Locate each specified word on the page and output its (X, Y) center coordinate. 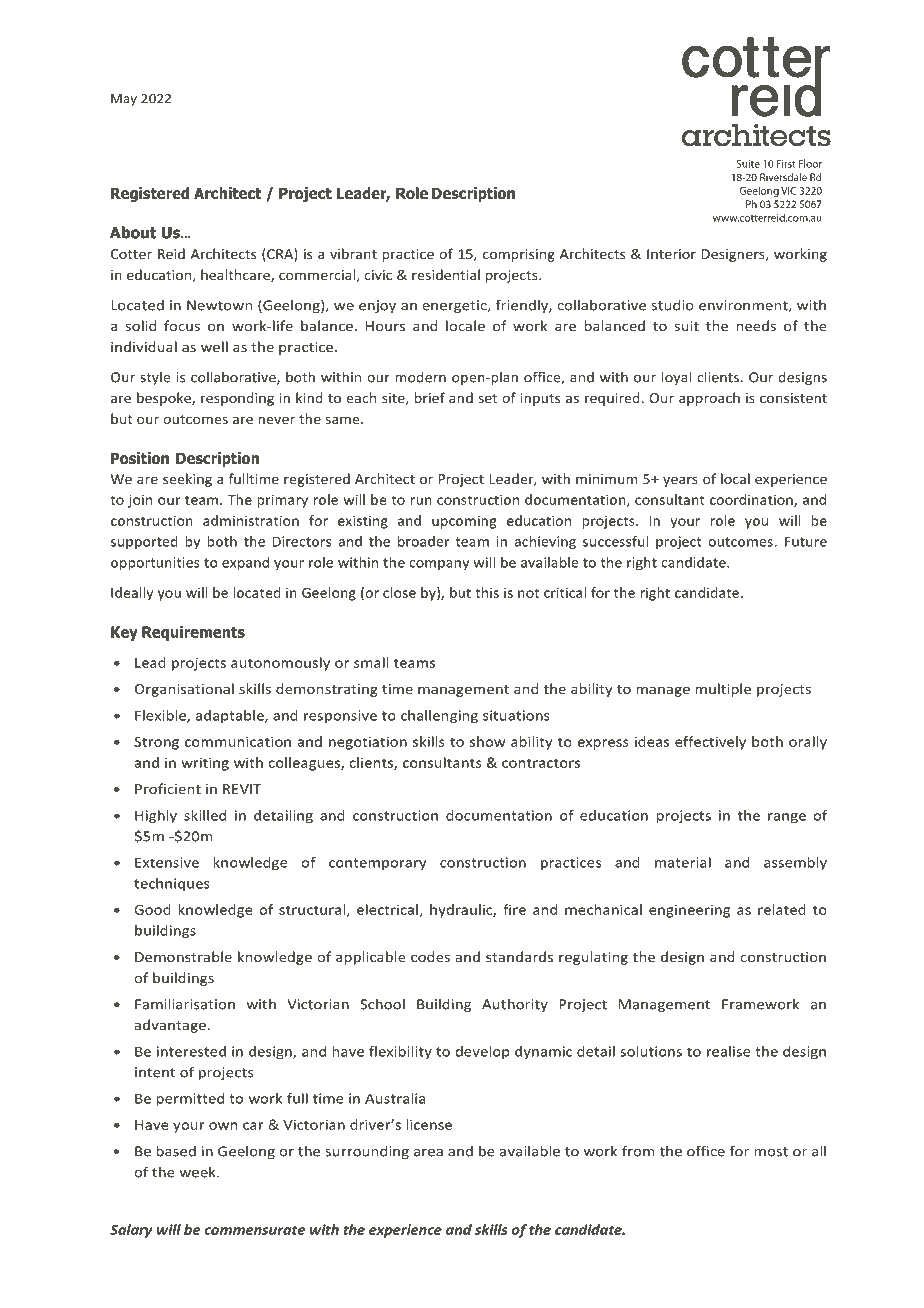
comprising (519, 255)
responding (237, 399)
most (771, 1152)
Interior (671, 254)
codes (430, 956)
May (124, 100)
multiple (723, 690)
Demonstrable (183, 956)
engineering (689, 911)
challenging (439, 717)
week (198, 1172)
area (428, 1153)
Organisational (184, 690)
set (487, 398)
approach (709, 399)
